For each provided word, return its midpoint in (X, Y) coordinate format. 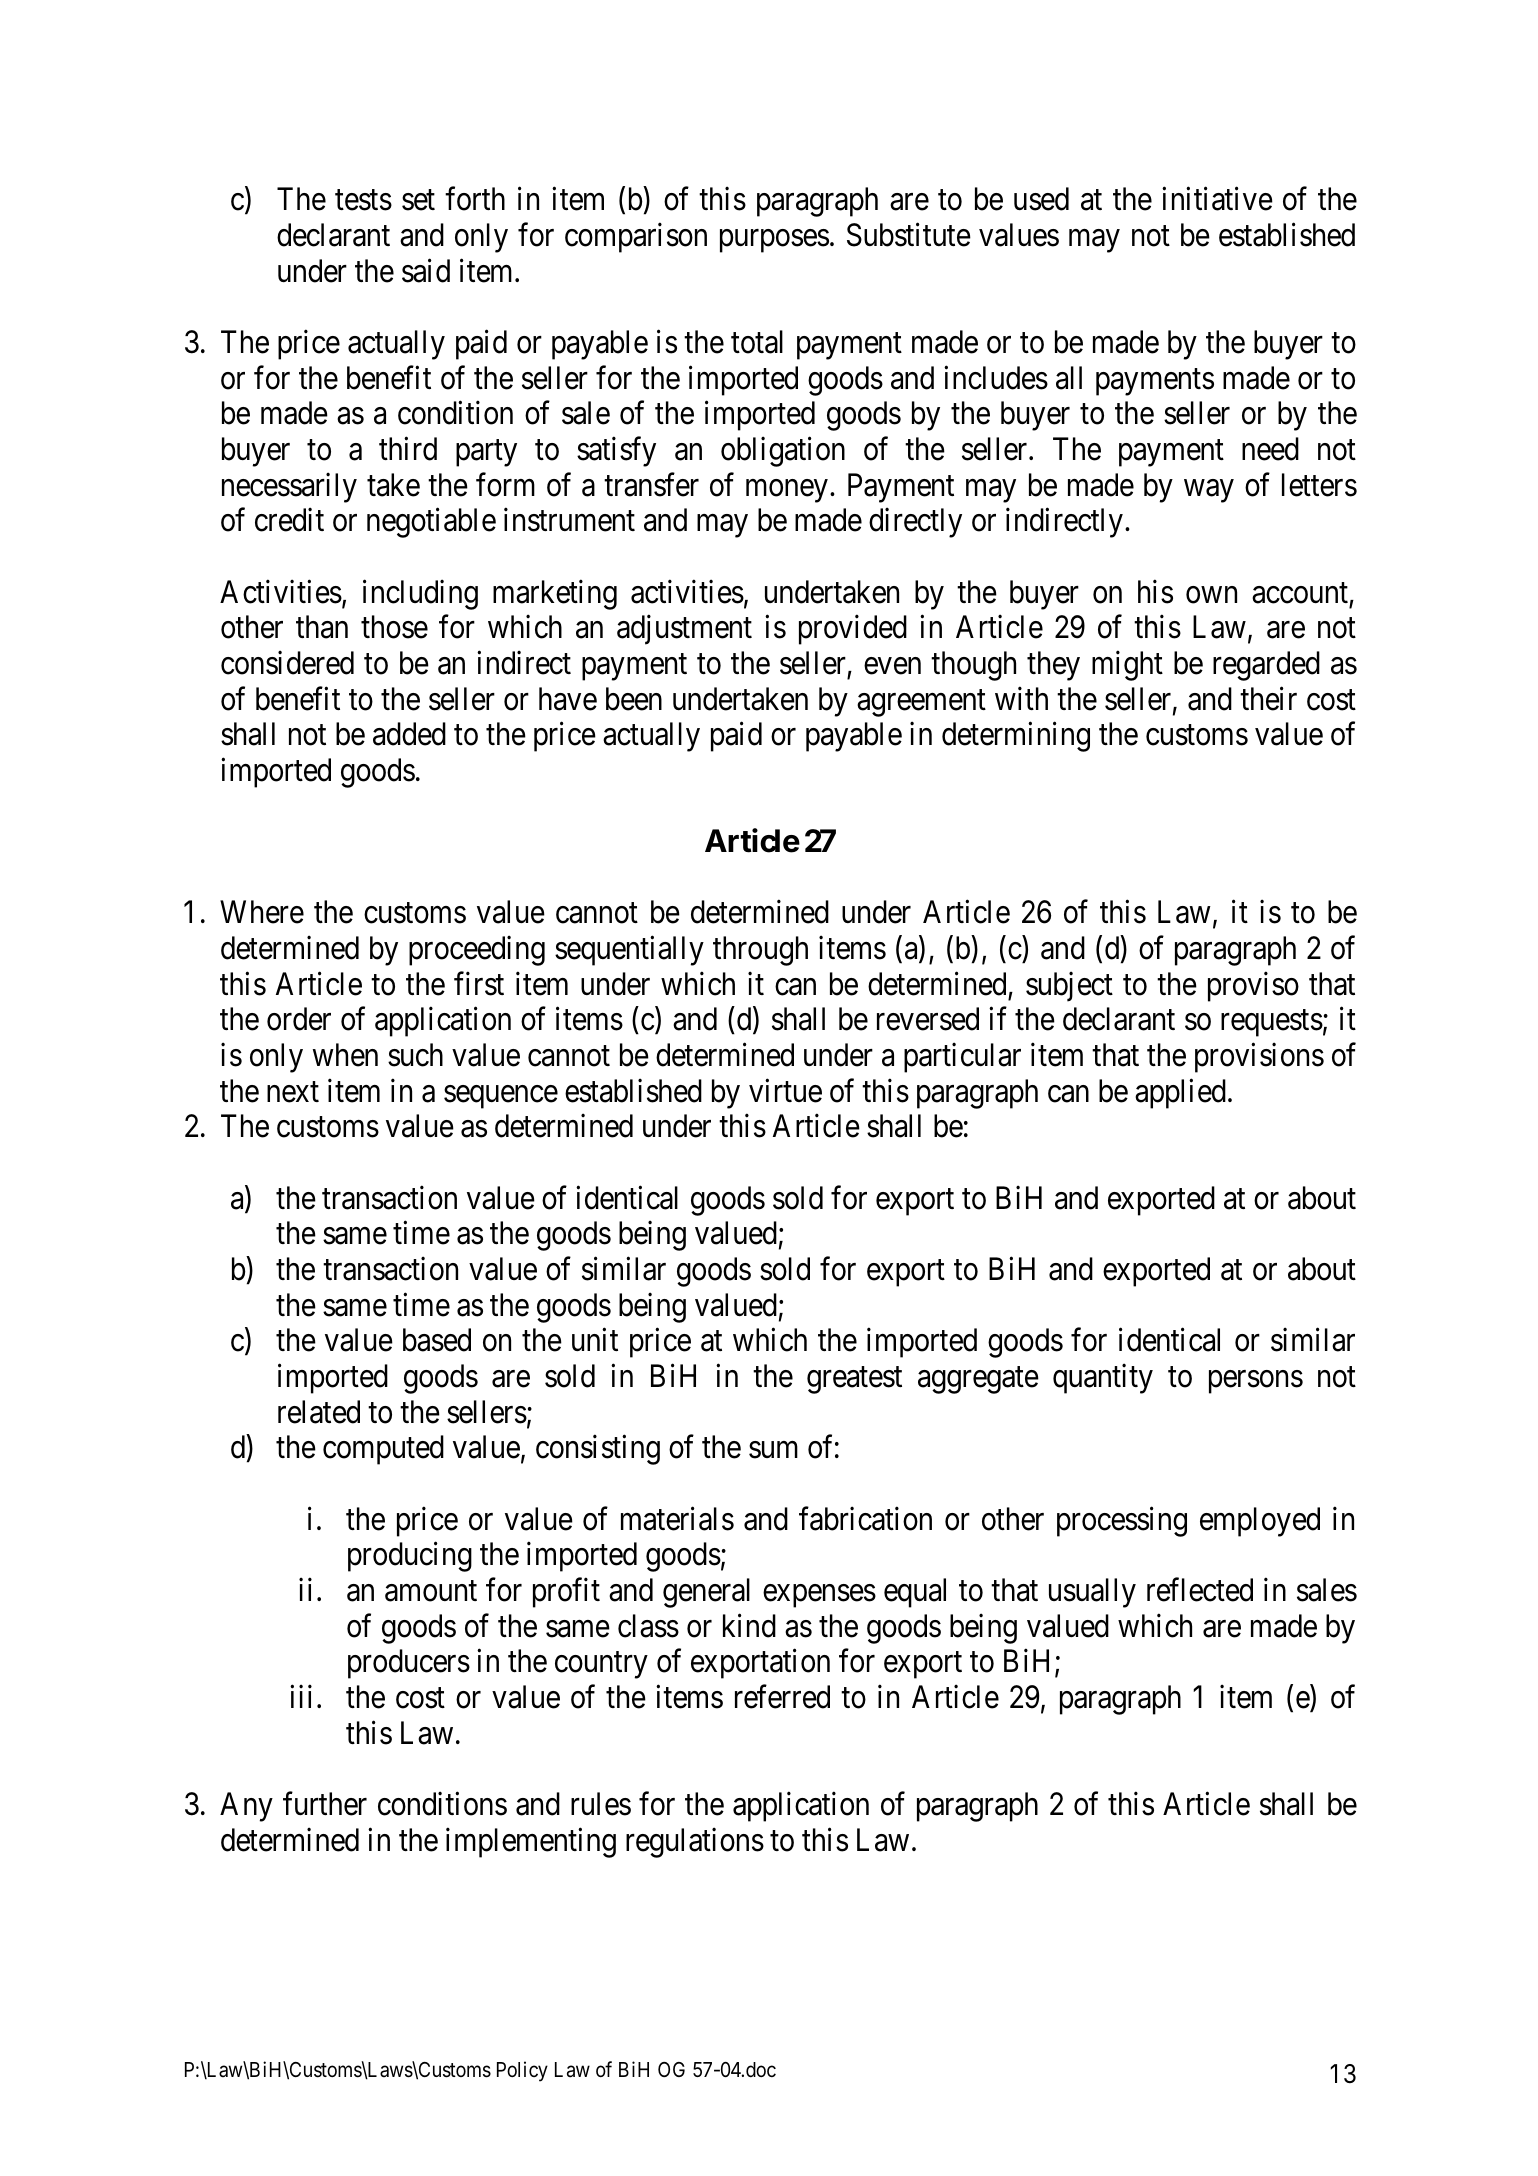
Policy (522, 2071)
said (426, 270)
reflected (1200, 1590)
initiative (1217, 199)
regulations (695, 1842)
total (757, 342)
